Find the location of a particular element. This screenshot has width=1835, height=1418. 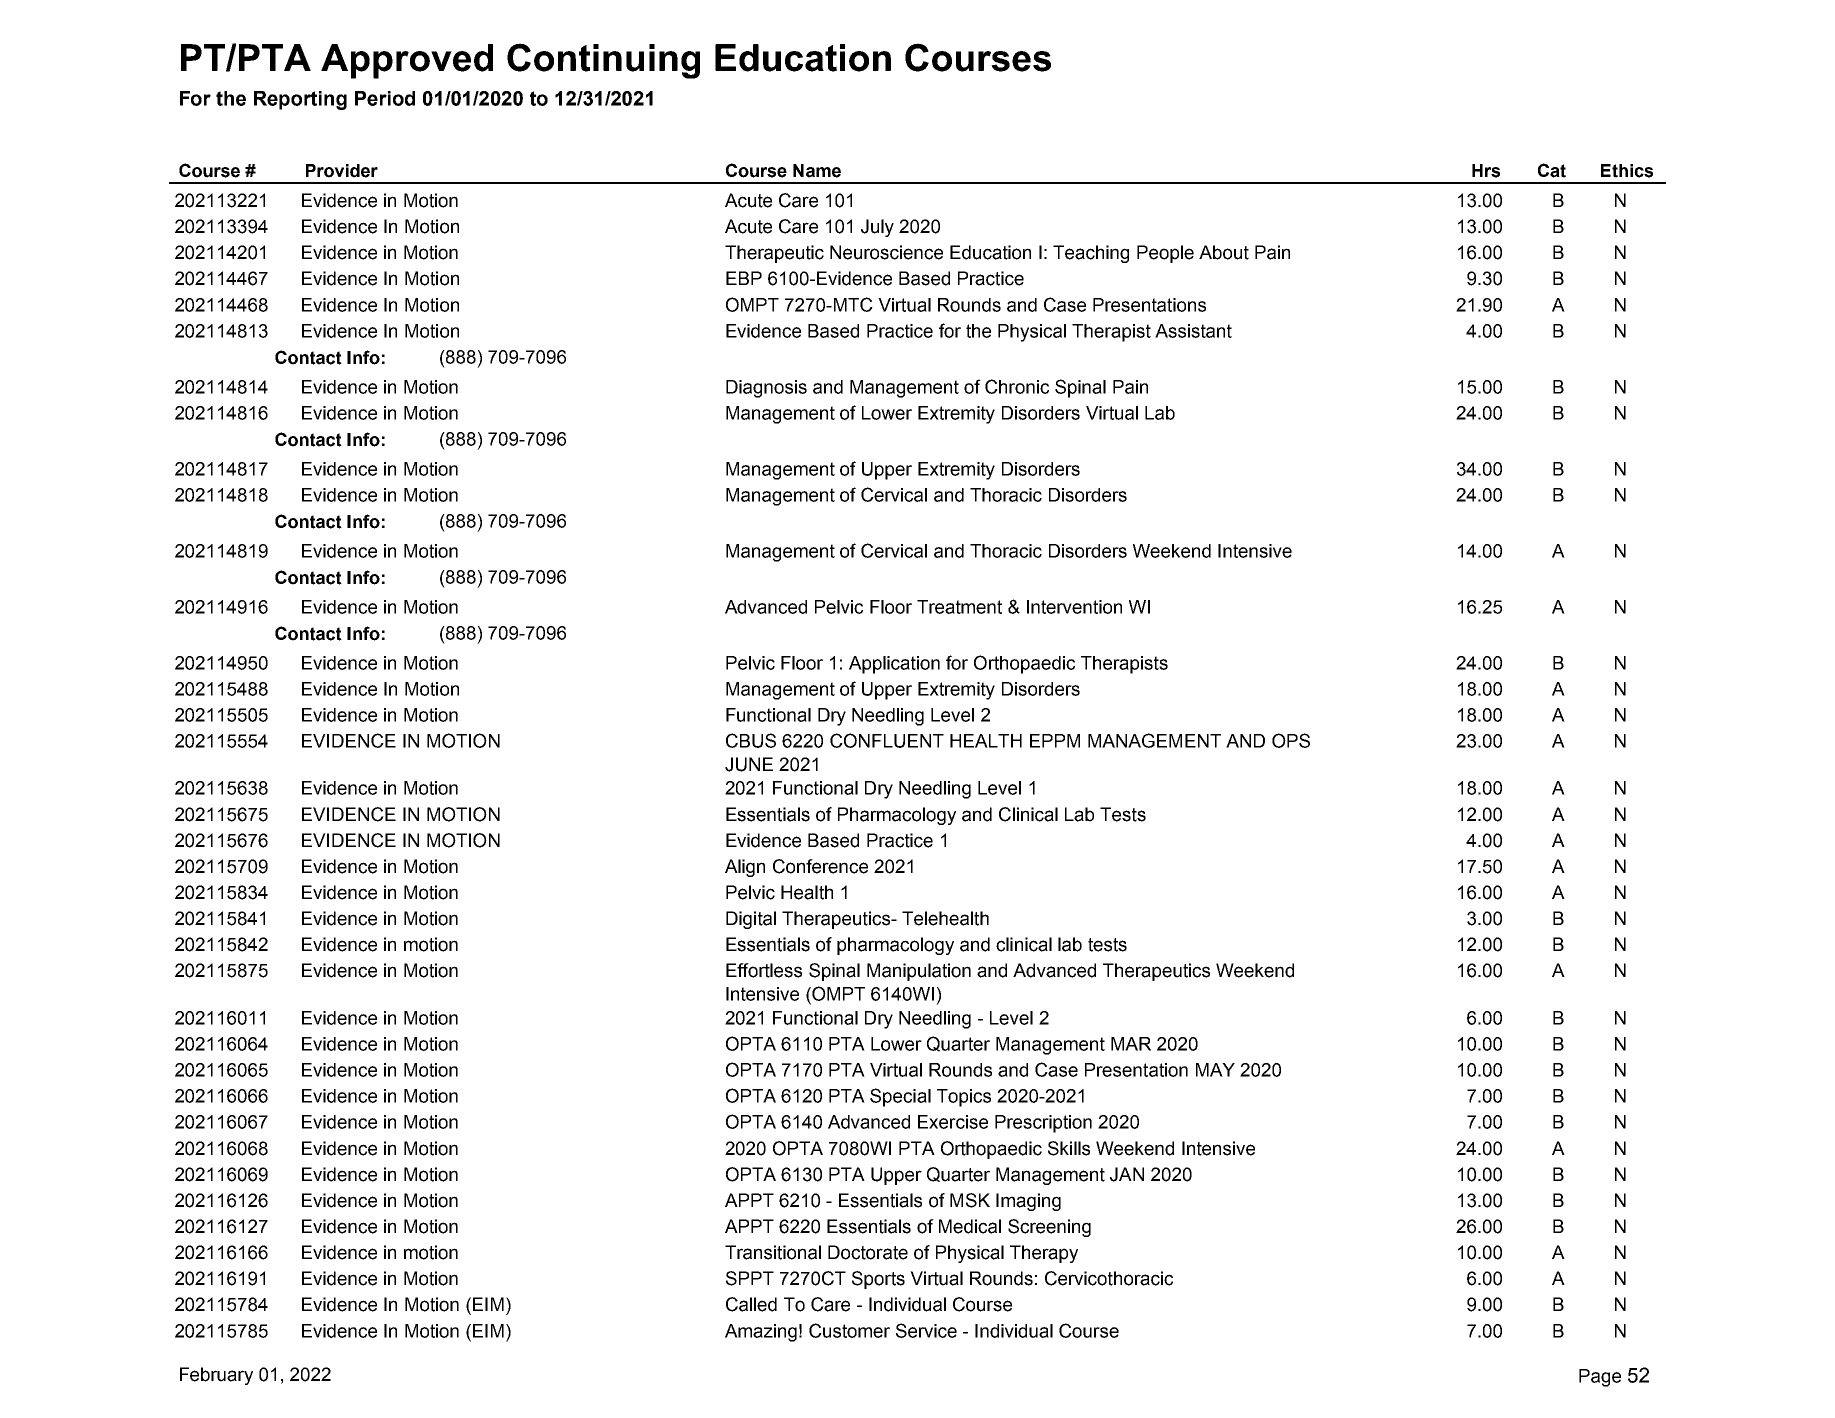

February is located at coordinates (216, 1376).
